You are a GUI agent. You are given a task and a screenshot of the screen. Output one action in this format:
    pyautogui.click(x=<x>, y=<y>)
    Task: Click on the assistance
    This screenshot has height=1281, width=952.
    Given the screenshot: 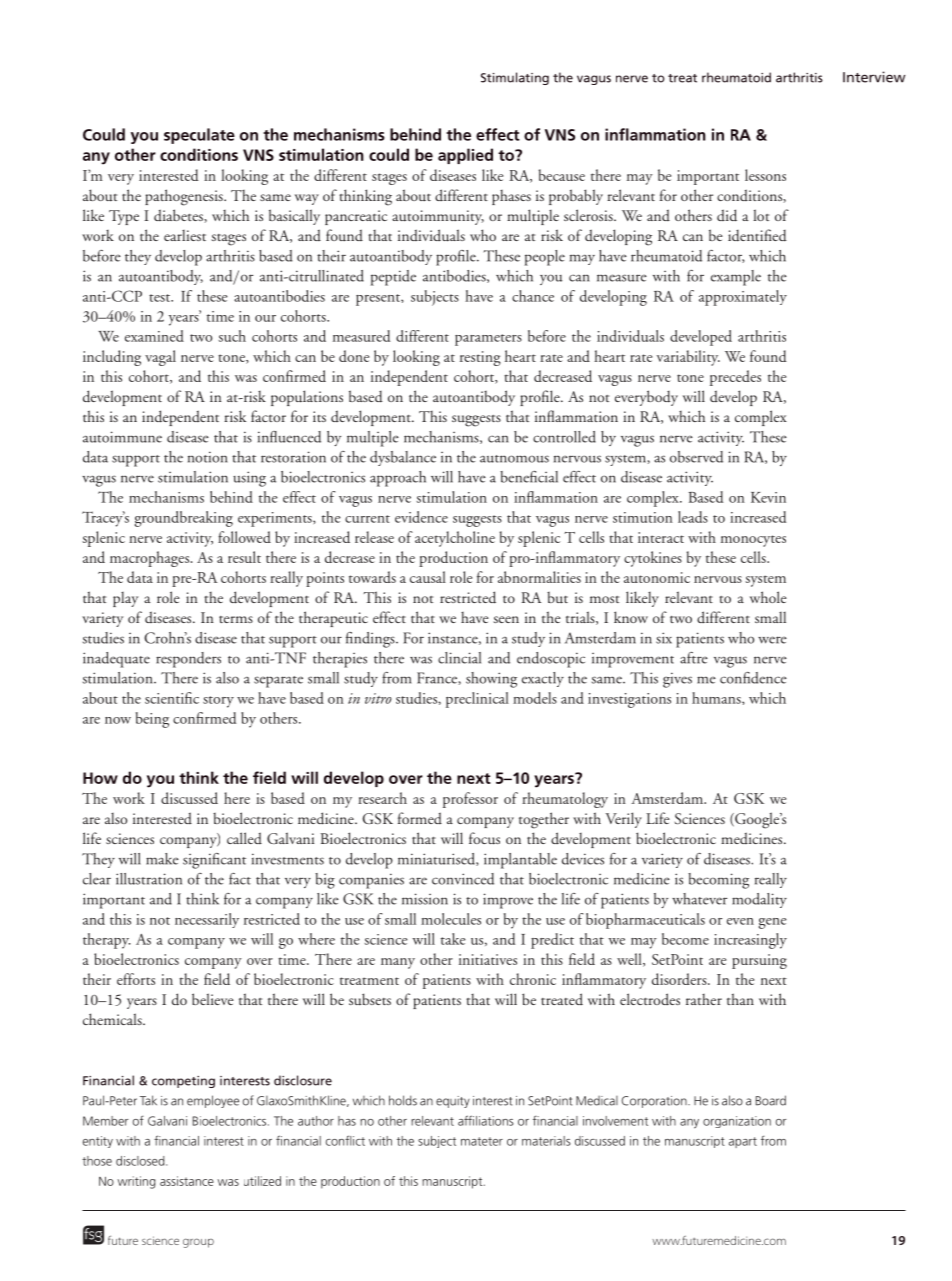 What is the action you would take?
    pyautogui.click(x=187, y=1181)
